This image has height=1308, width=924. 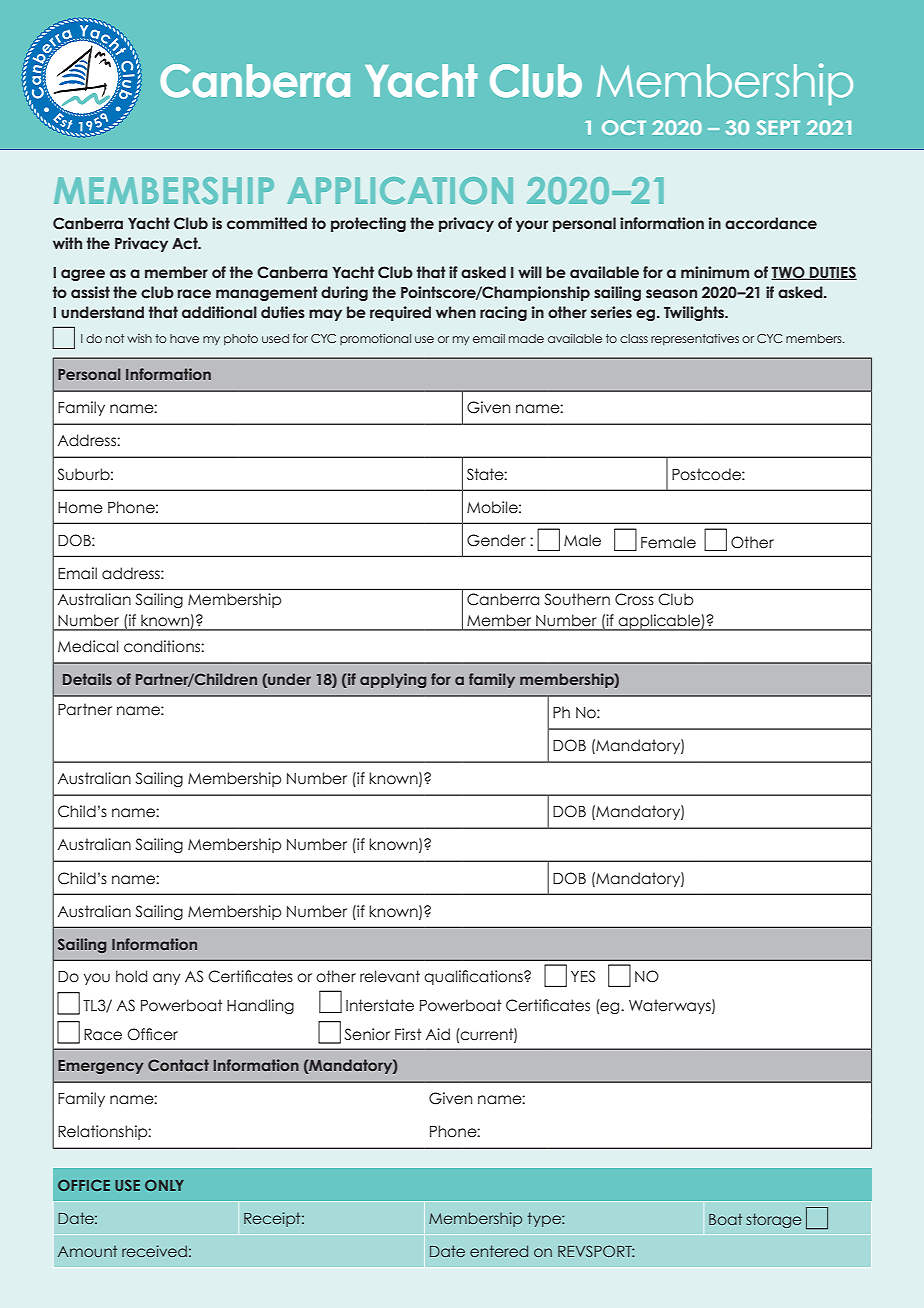 I want to click on relevant, so click(x=390, y=976).
